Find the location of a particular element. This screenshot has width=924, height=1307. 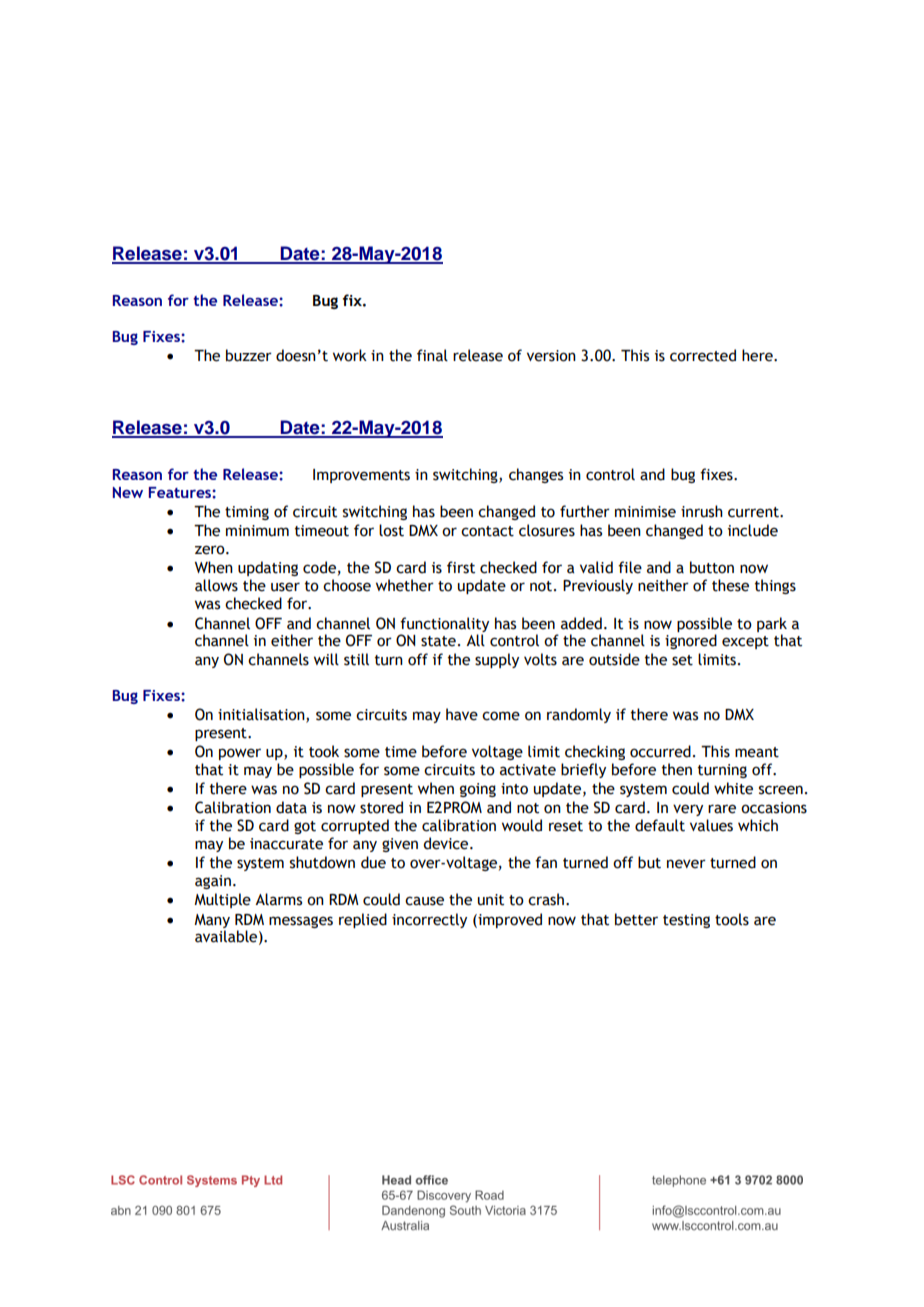

corrected is located at coordinates (703, 355).
